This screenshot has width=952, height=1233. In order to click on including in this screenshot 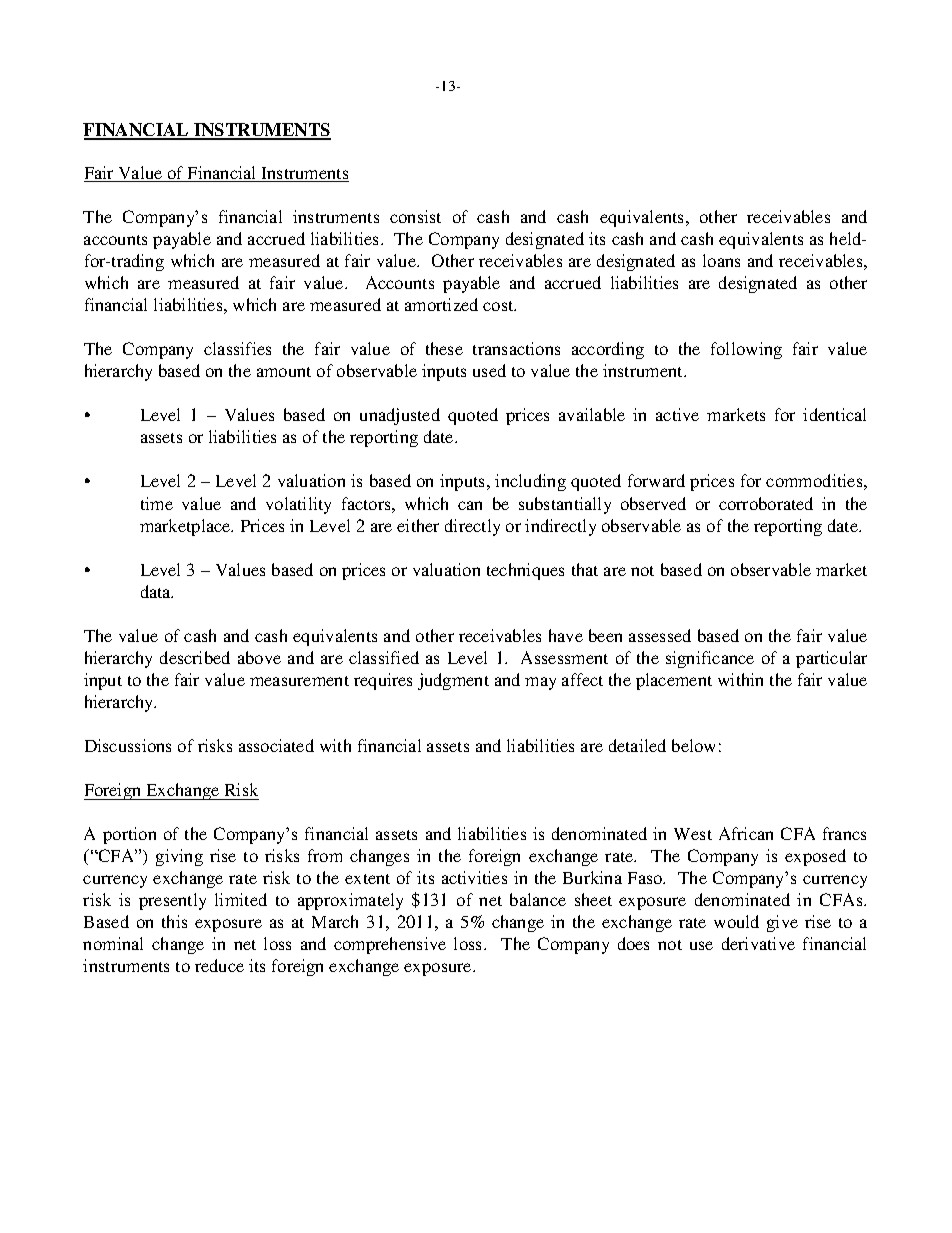, I will do `click(530, 482)`.
